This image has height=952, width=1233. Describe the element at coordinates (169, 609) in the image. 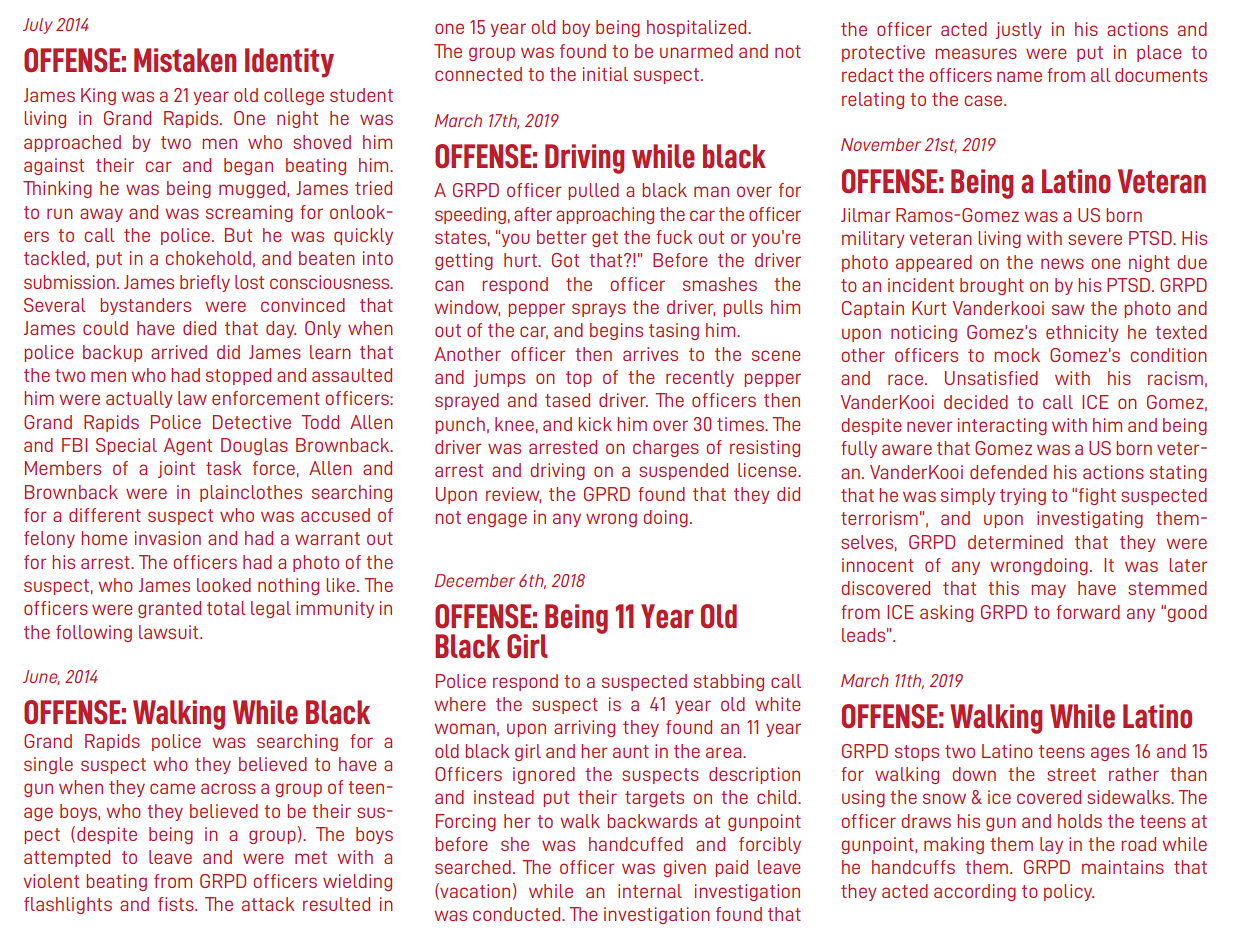

I see `granted` at that location.
